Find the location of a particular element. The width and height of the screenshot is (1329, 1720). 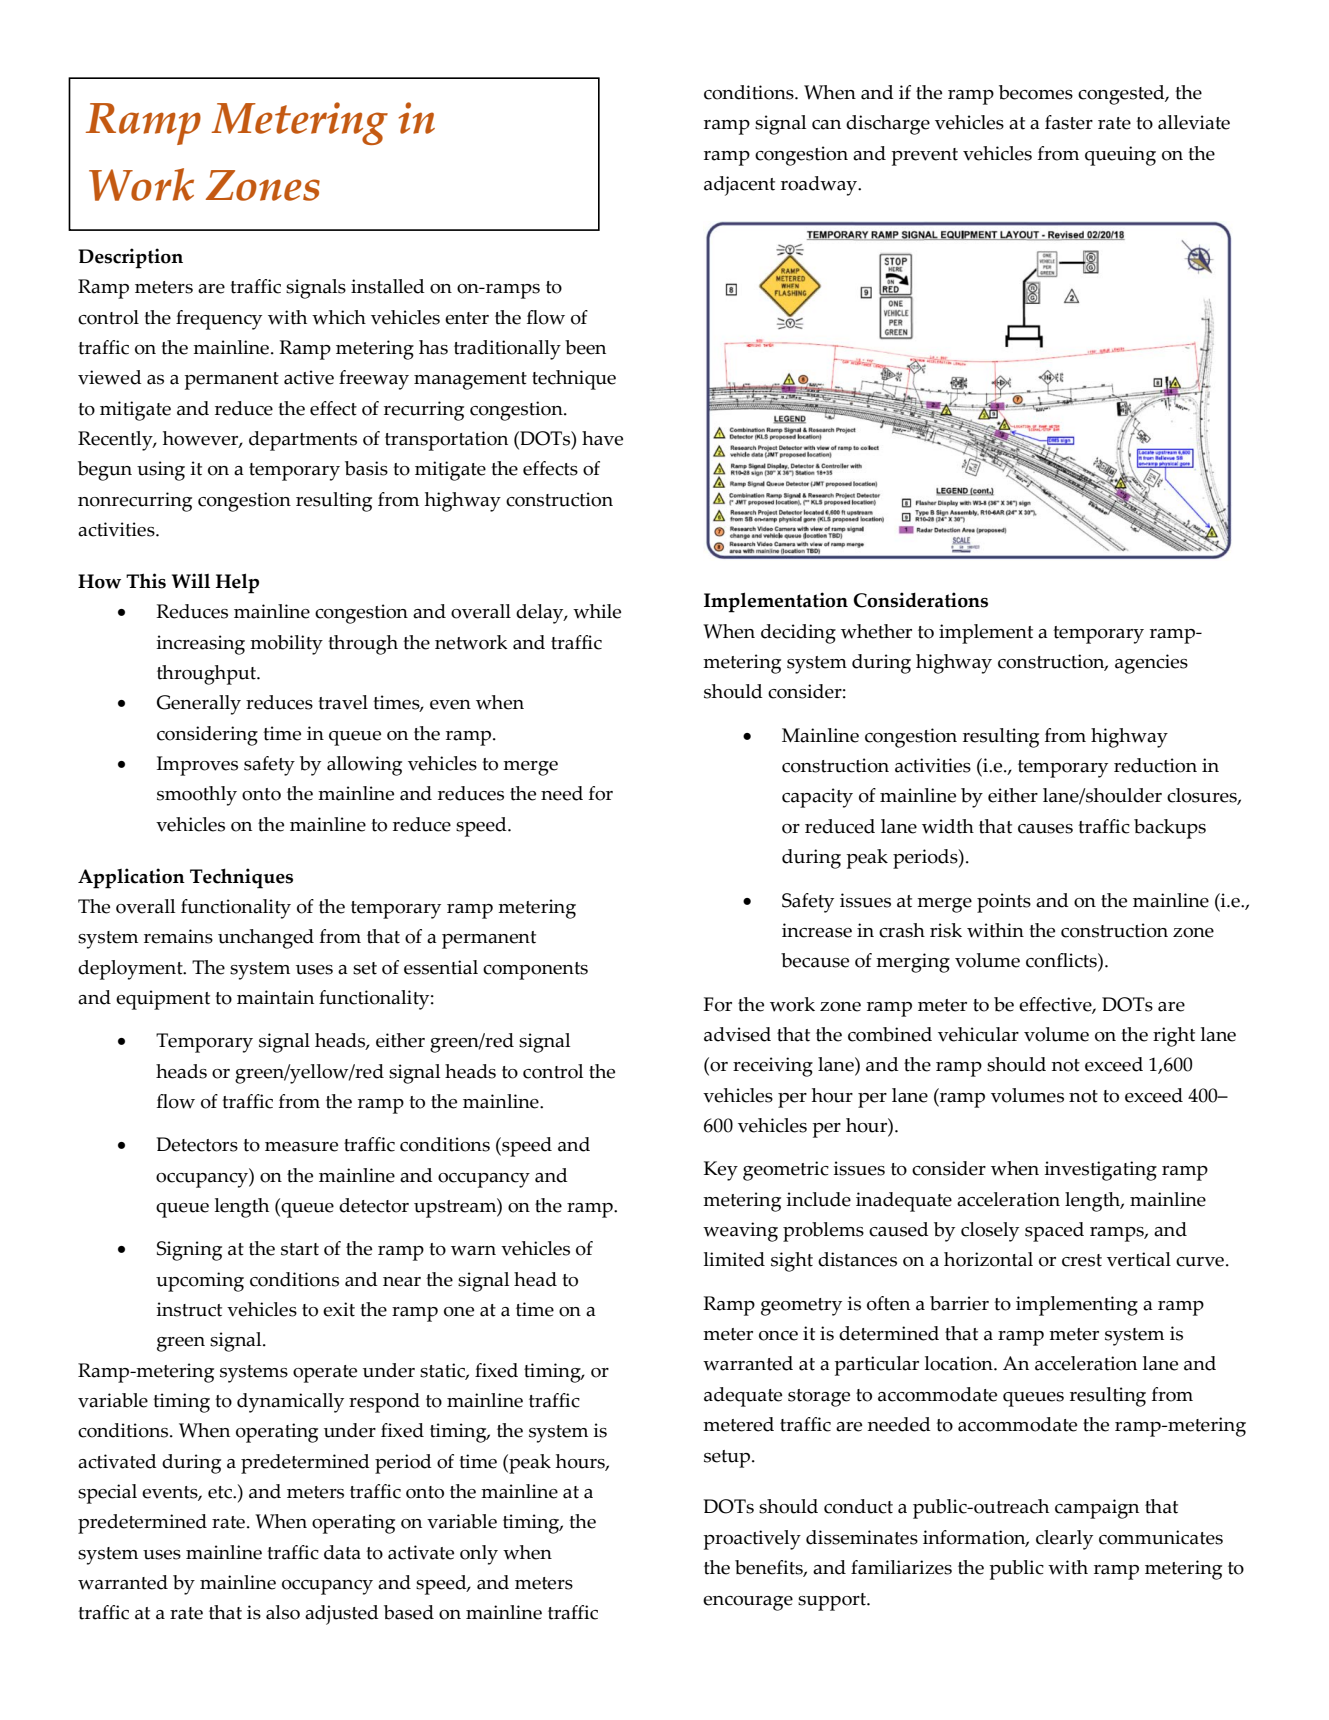

Description is located at coordinates (130, 258).
